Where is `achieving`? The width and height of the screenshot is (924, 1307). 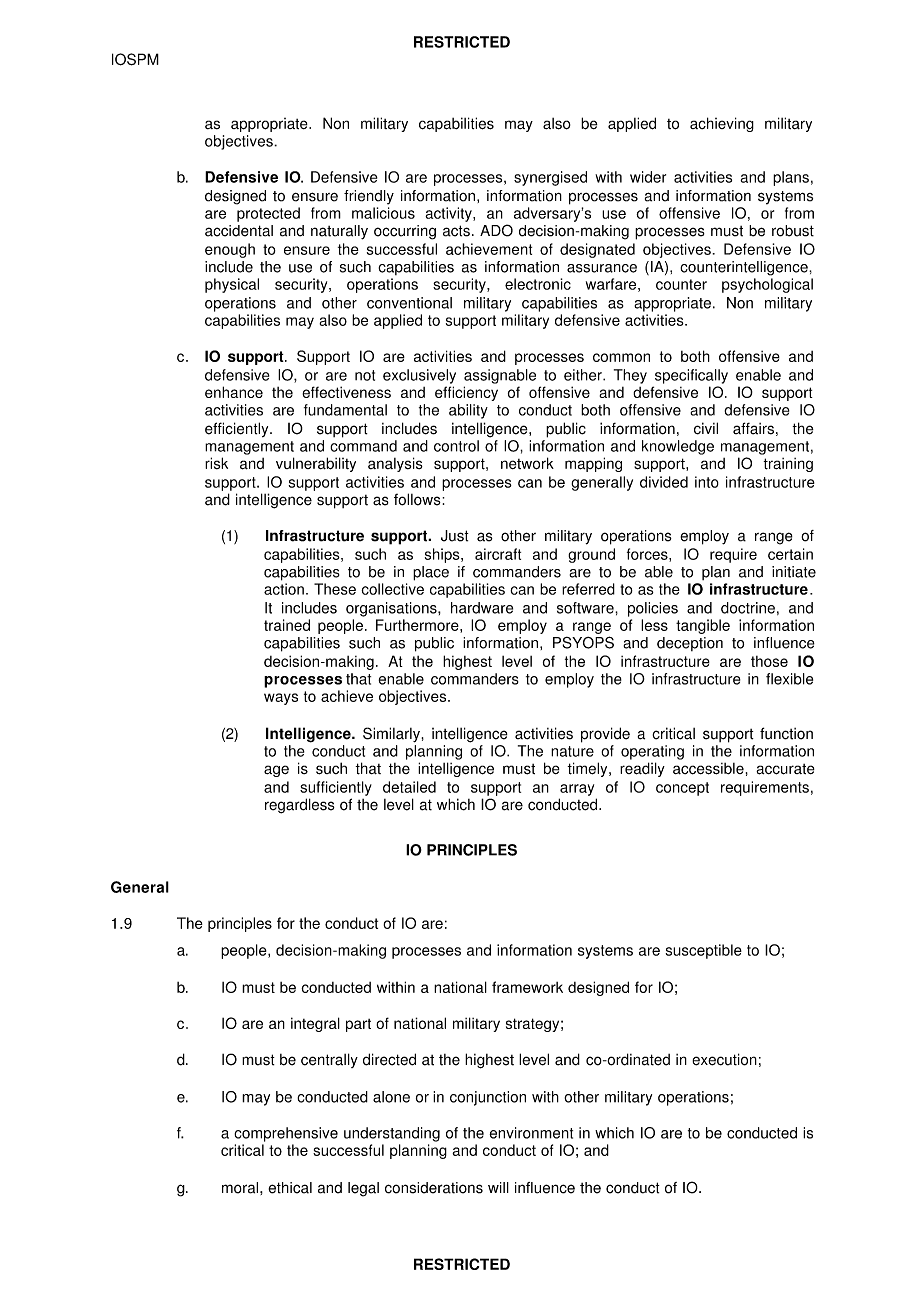
achieving is located at coordinates (722, 124).
